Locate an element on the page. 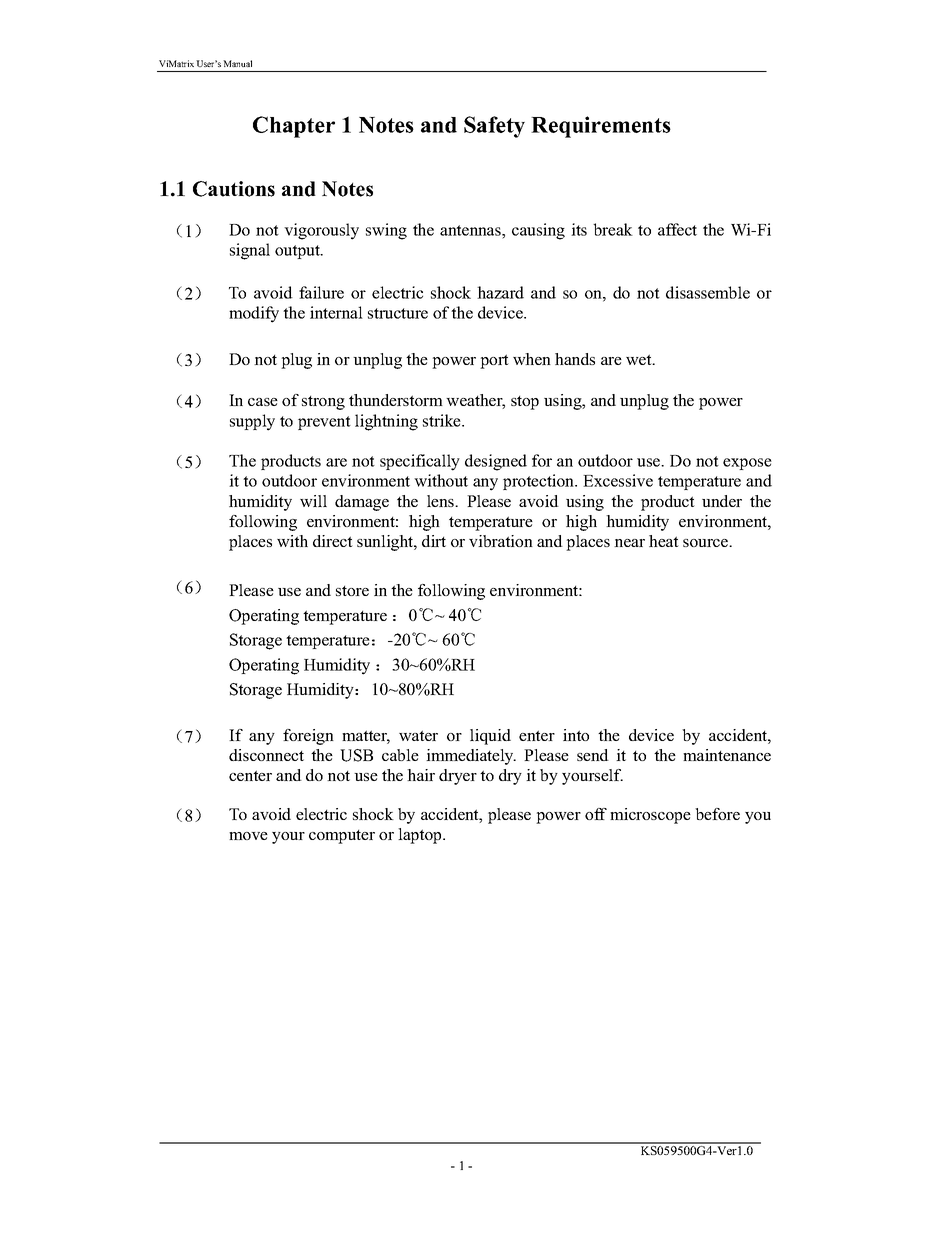 This page has height=1233, width=952. vibration is located at coordinates (501, 541).
